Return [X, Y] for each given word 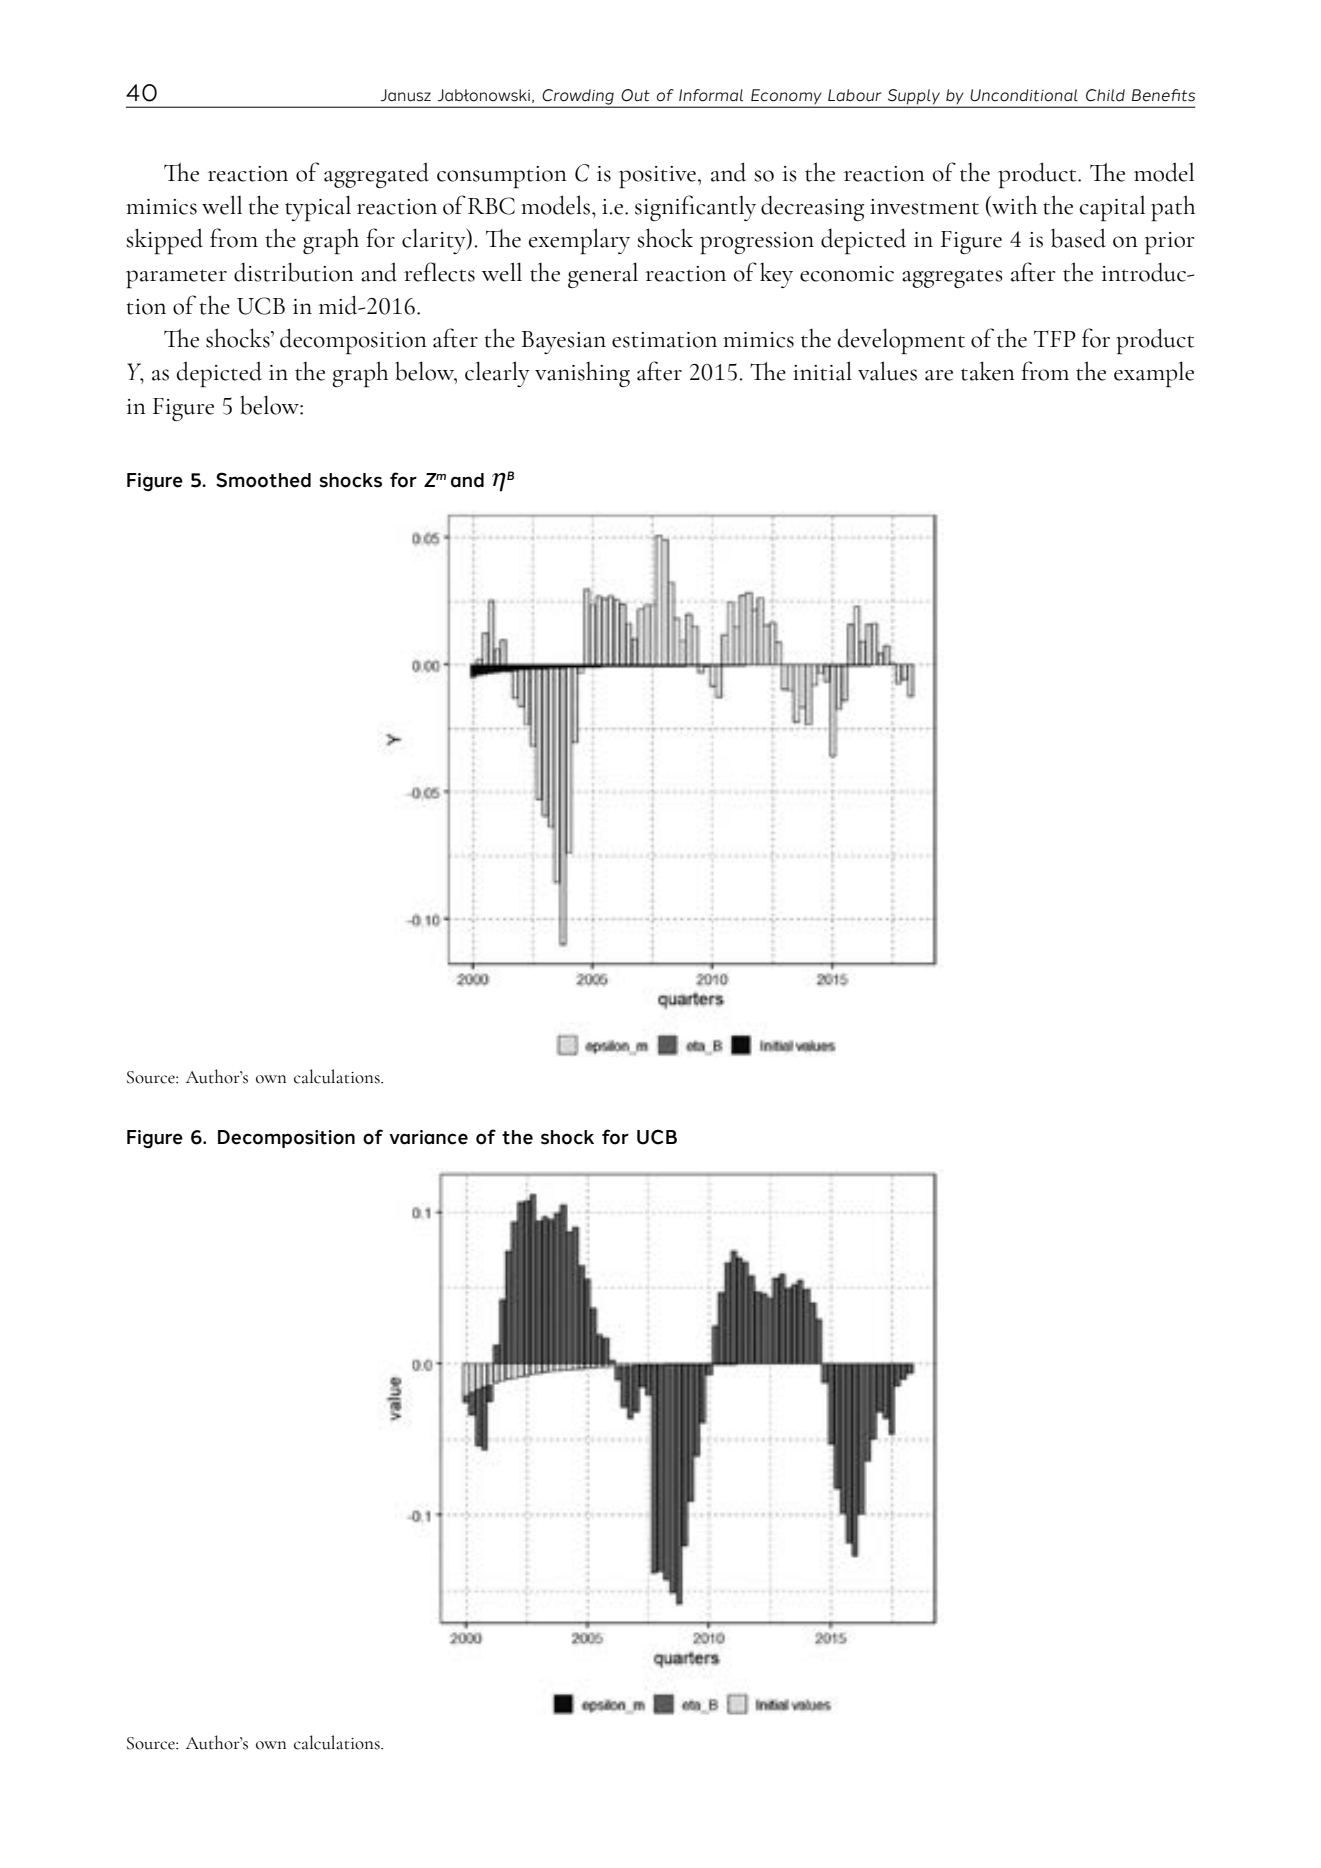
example [1154, 374]
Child [1105, 95]
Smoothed [263, 480]
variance [428, 1137]
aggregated [376, 175]
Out [635, 95]
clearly [497, 374]
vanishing [582, 374]
